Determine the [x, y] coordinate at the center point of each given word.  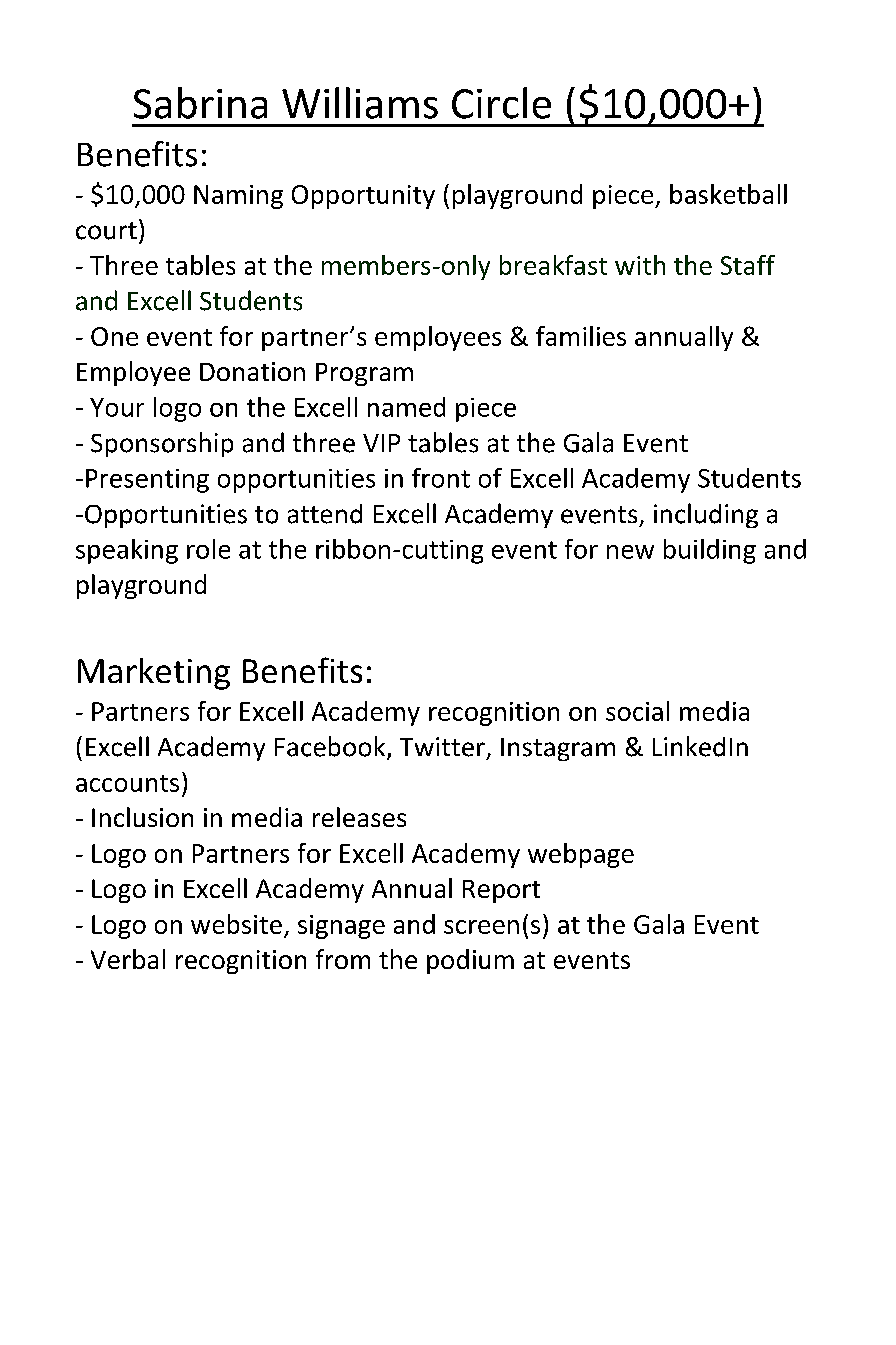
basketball [728, 194]
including [706, 515]
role [208, 549]
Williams [360, 103]
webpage [581, 855]
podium [470, 961]
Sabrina [200, 103]
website [236, 924]
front [441, 478]
